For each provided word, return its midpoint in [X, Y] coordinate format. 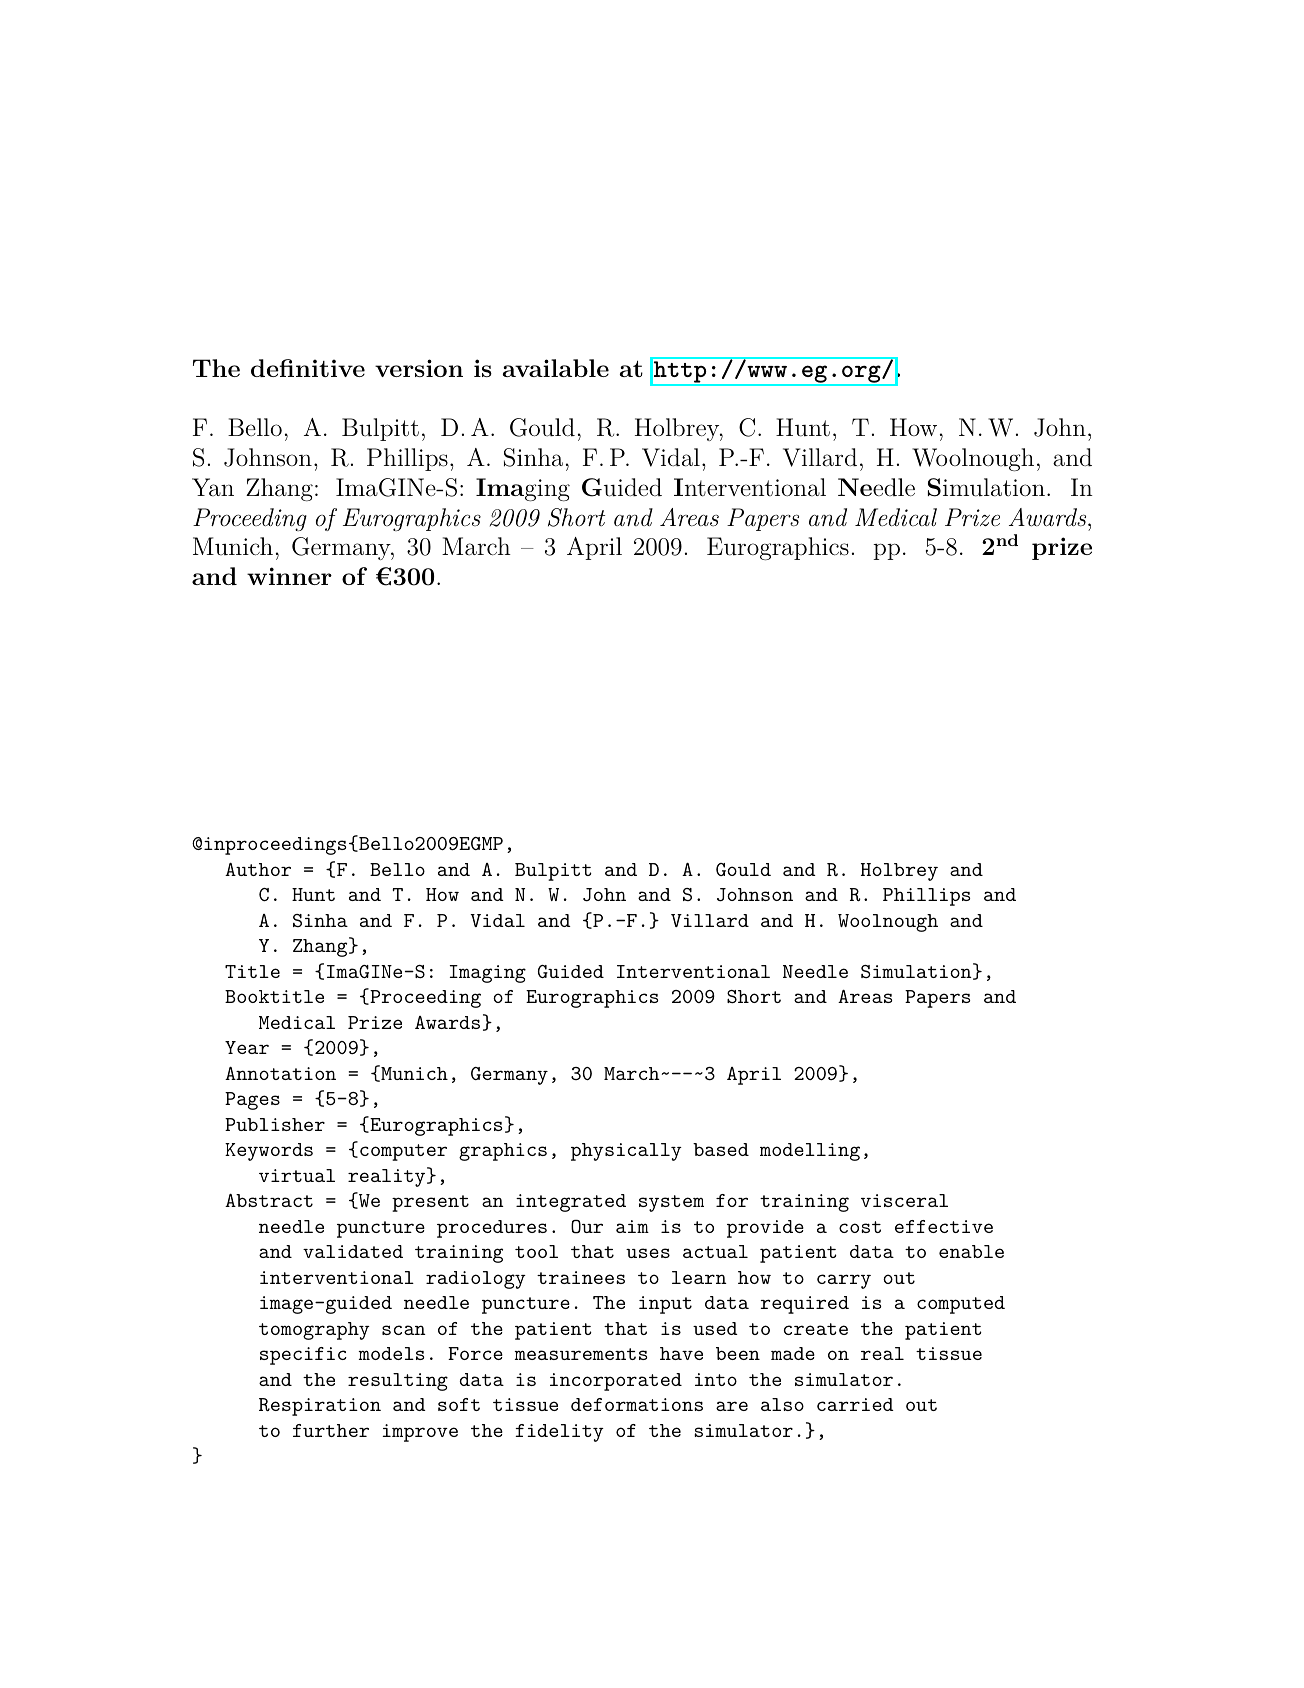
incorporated [616, 1382]
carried [855, 1404]
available [556, 368]
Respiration [320, 1407]
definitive [308, 368]
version [419, 368]
